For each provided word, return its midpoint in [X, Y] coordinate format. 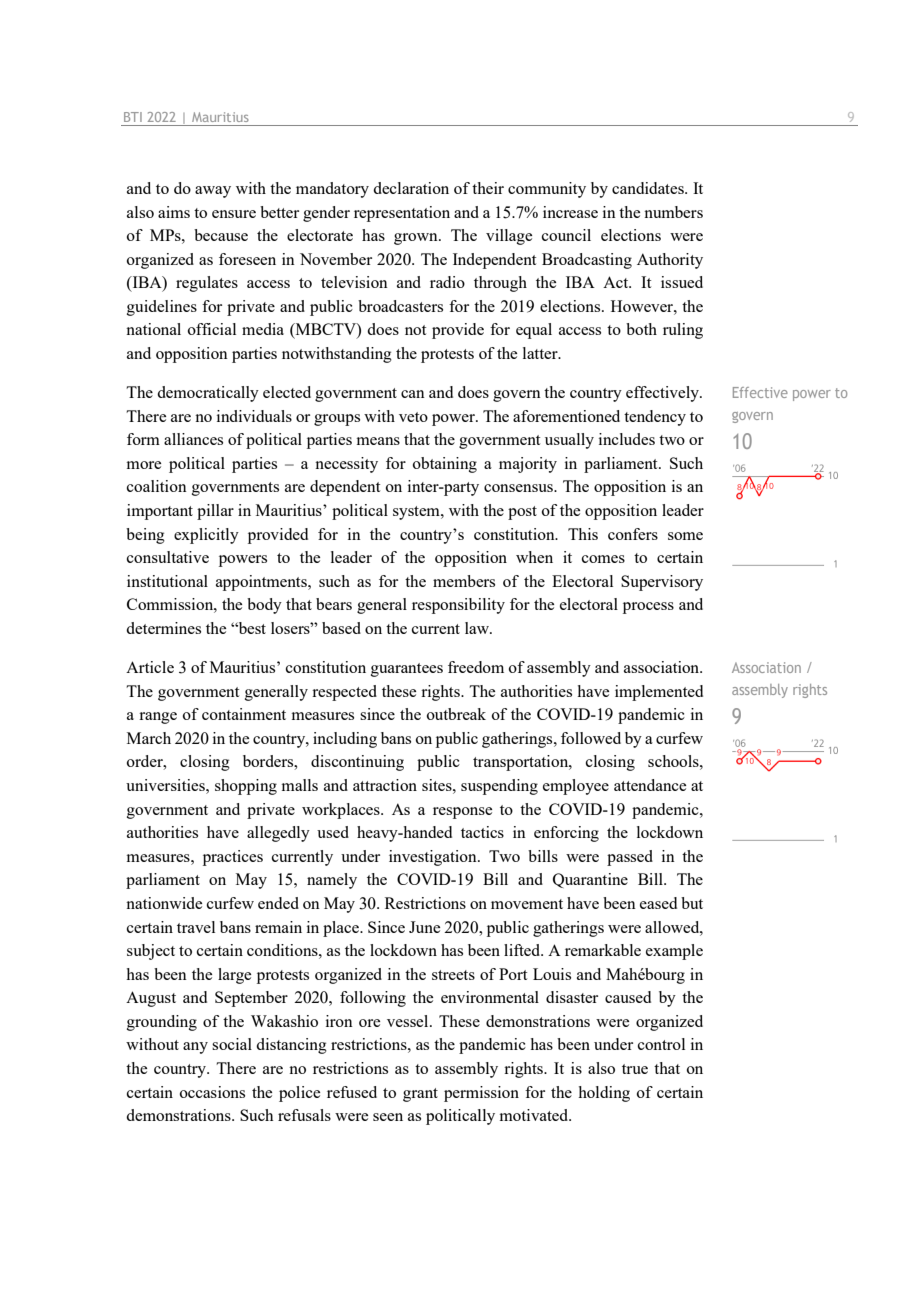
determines [163, 628]
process [648, 608]
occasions [212, 1092]
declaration [411, 188]
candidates [649, 188]
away [213, 192]
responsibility [458, 606]
